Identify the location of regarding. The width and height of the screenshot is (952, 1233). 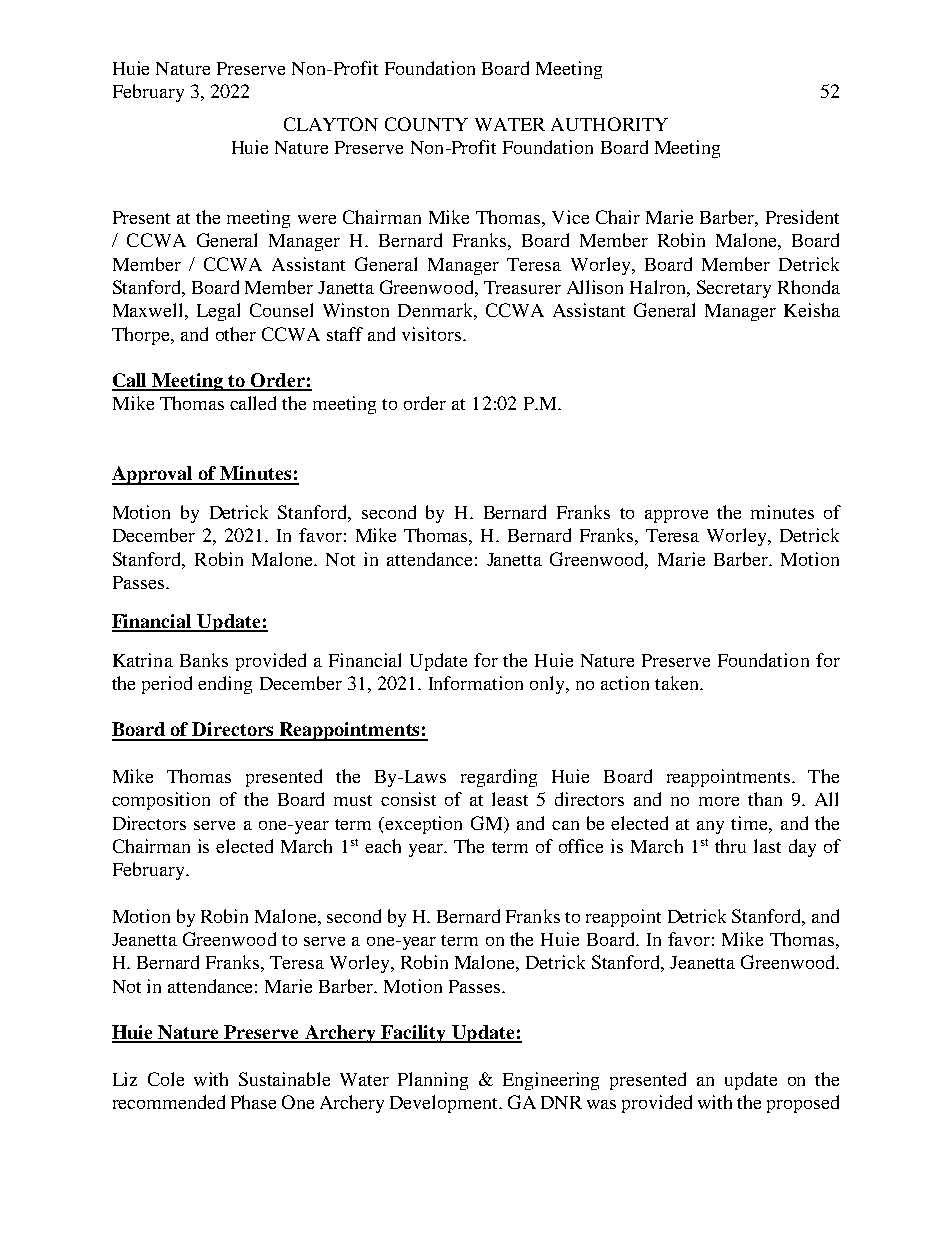
(499, 778).
